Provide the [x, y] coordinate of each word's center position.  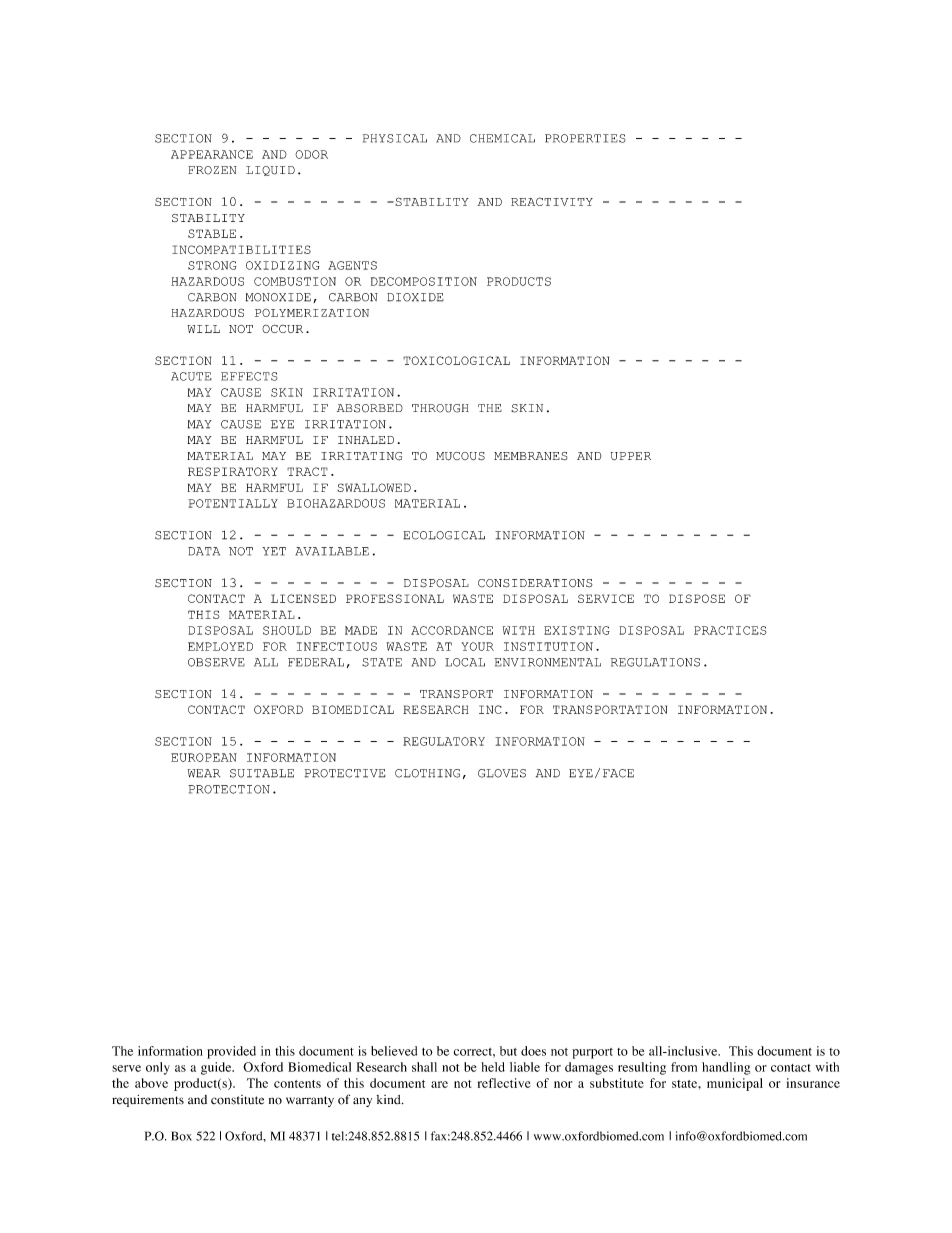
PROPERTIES [585, 138]
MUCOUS [460, 456]
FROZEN [212, 170]
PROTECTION [229, 789]
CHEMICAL [502, 138]
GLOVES [502, 773]
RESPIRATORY [232, 471]
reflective [504, 1083]
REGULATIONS [655, 662]
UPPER [631, 456]
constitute [237, 1100]
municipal [735, 1084]
